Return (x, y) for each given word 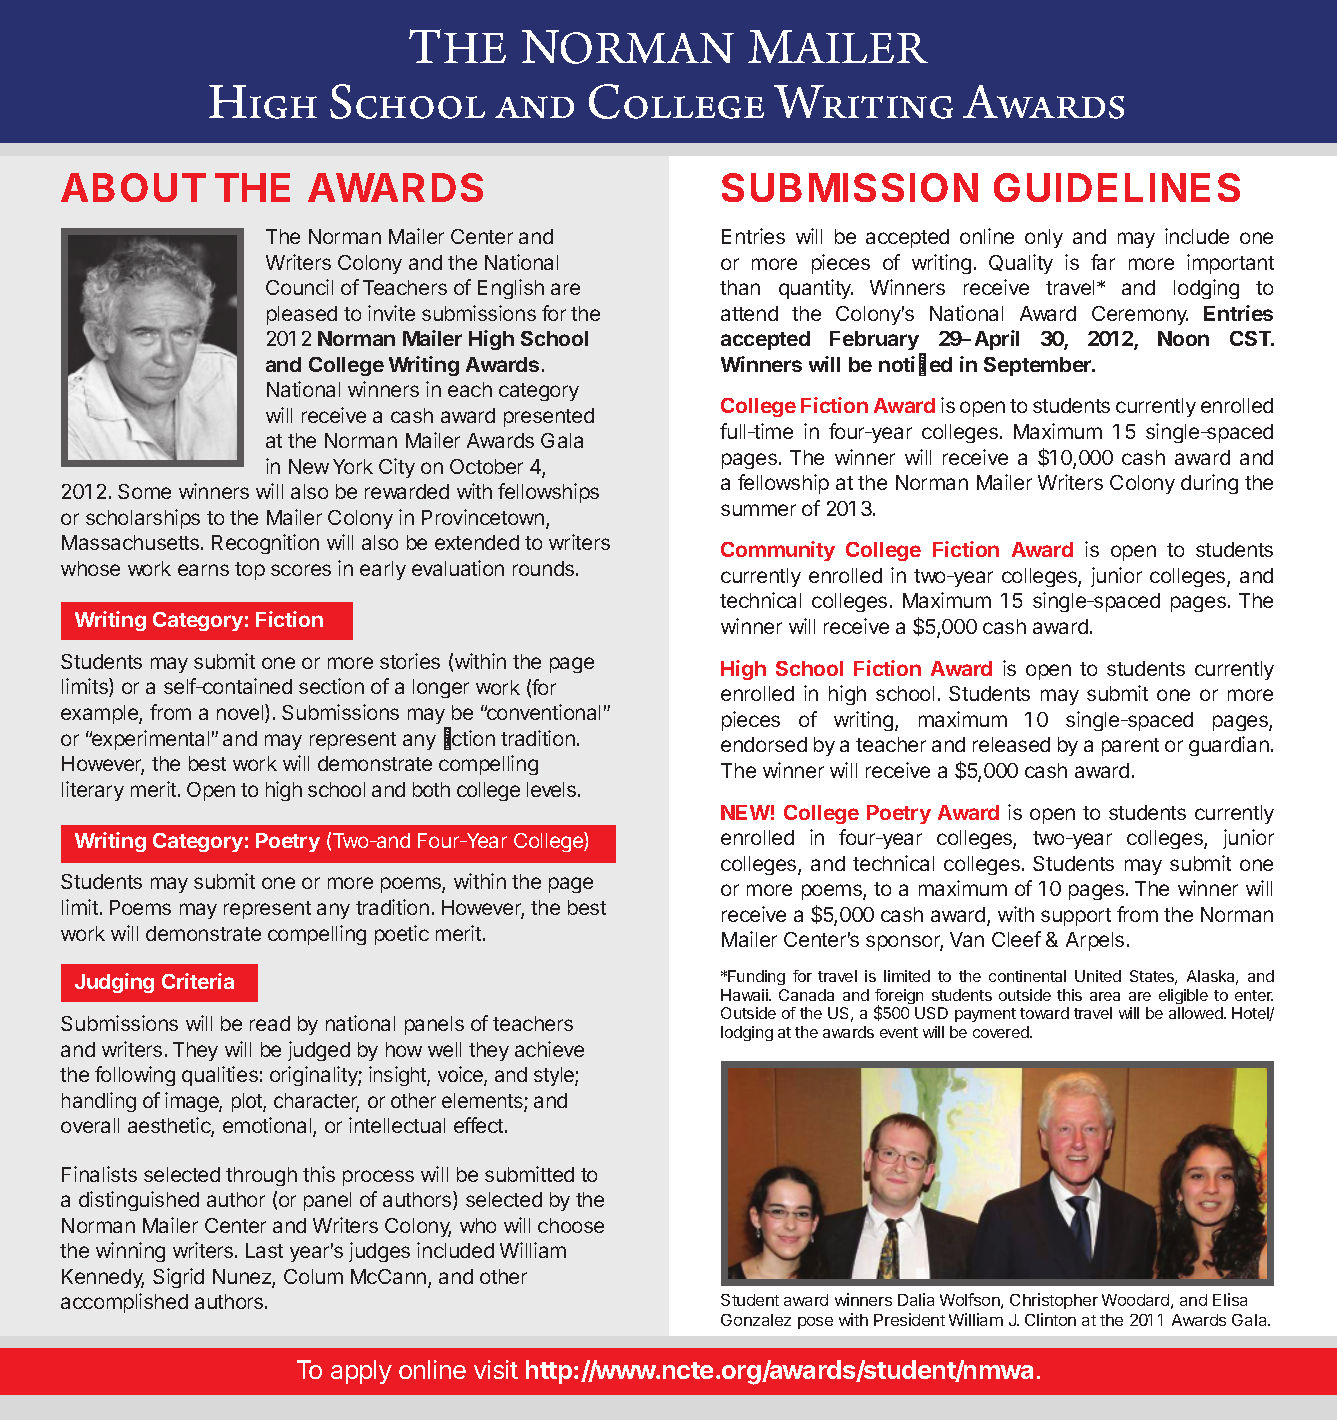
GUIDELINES (1117, 187)
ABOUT (133, 187)
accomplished (124, 1303)
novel (241, 713)
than (740, 287)
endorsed (764, 744)
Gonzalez (756, 1320)
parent (1130, 747)
